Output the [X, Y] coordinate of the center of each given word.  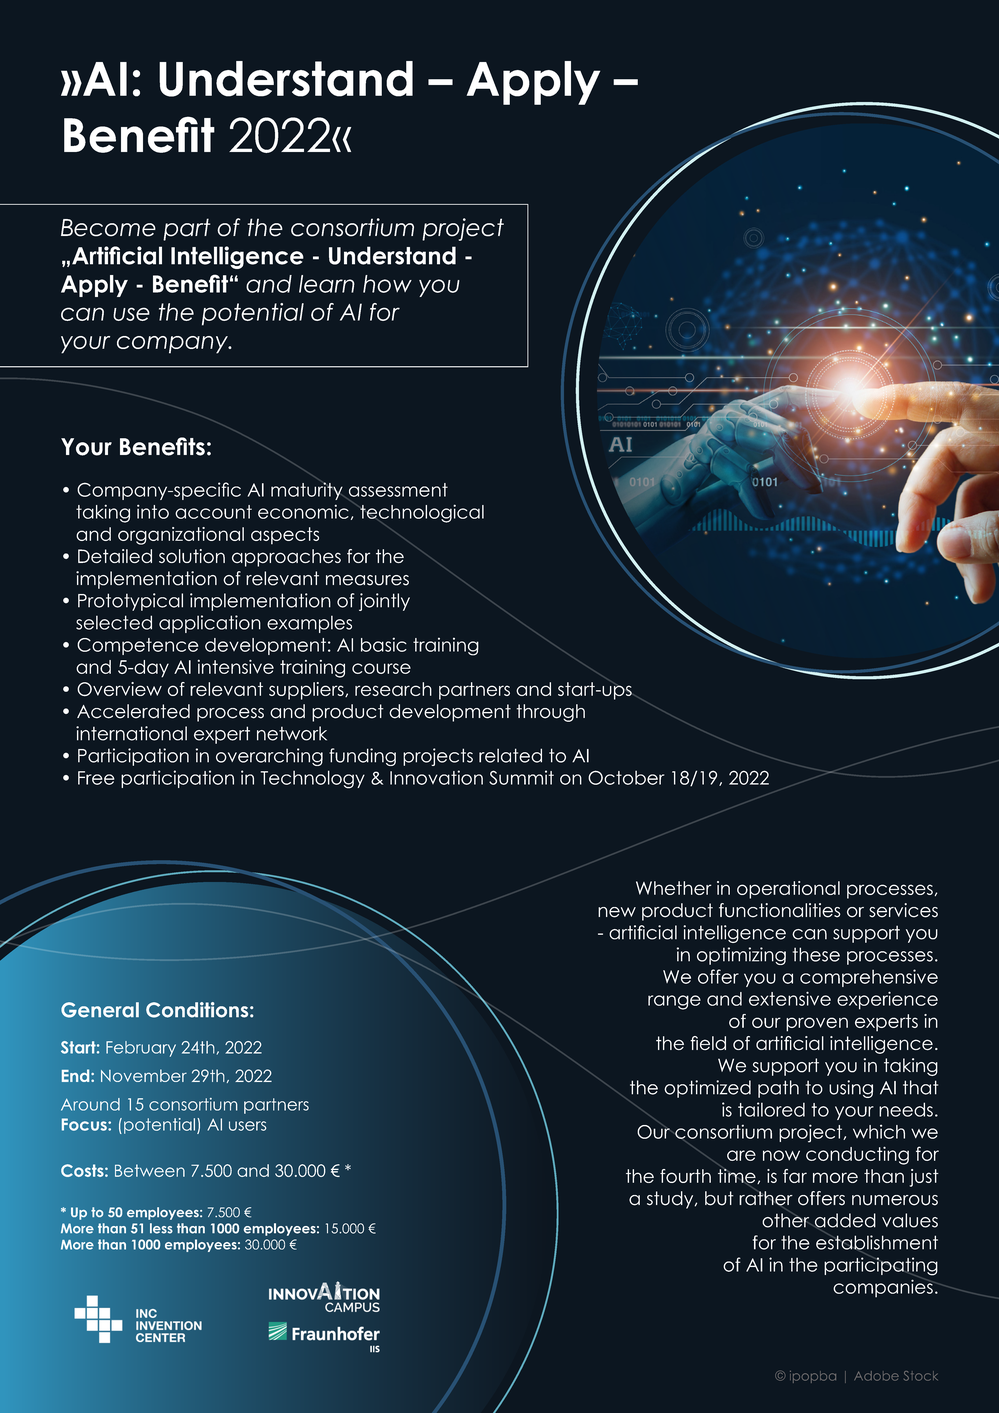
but [719, 1198]
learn [327, 284]
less [161, 1228]
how [387, 284]
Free [96, 778]
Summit [521, 777]
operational [788, 890]
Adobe [876, 1376]
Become [108, 228]
